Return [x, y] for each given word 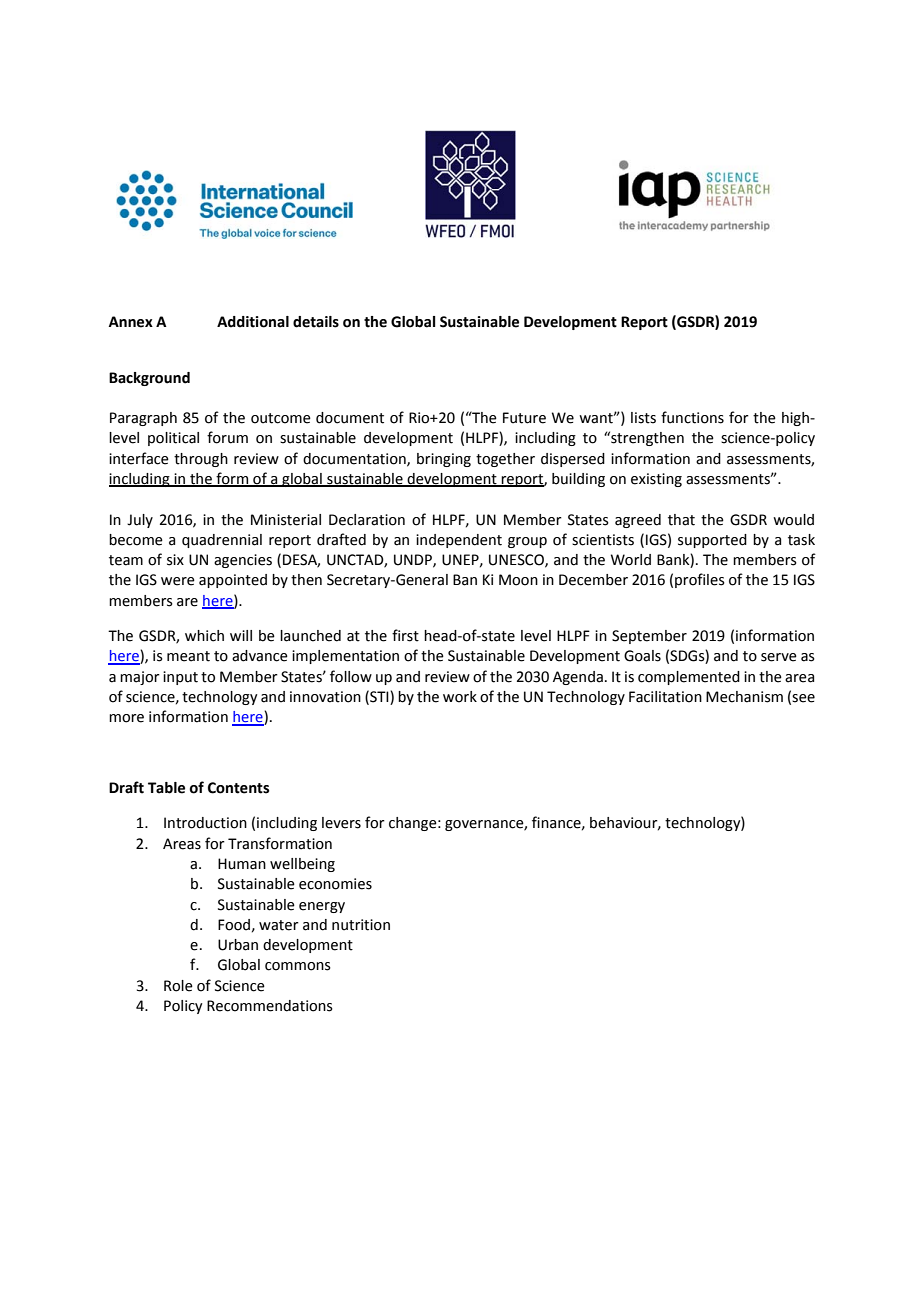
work [460, 697]
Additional [253, 322]
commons [298, 966]
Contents [238, 788]
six [175, 560]
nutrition [361, 925]
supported [712, 541]
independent [459, 541]
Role [178, 986]
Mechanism [744, 697]
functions [692, 417]
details [316, 322]
